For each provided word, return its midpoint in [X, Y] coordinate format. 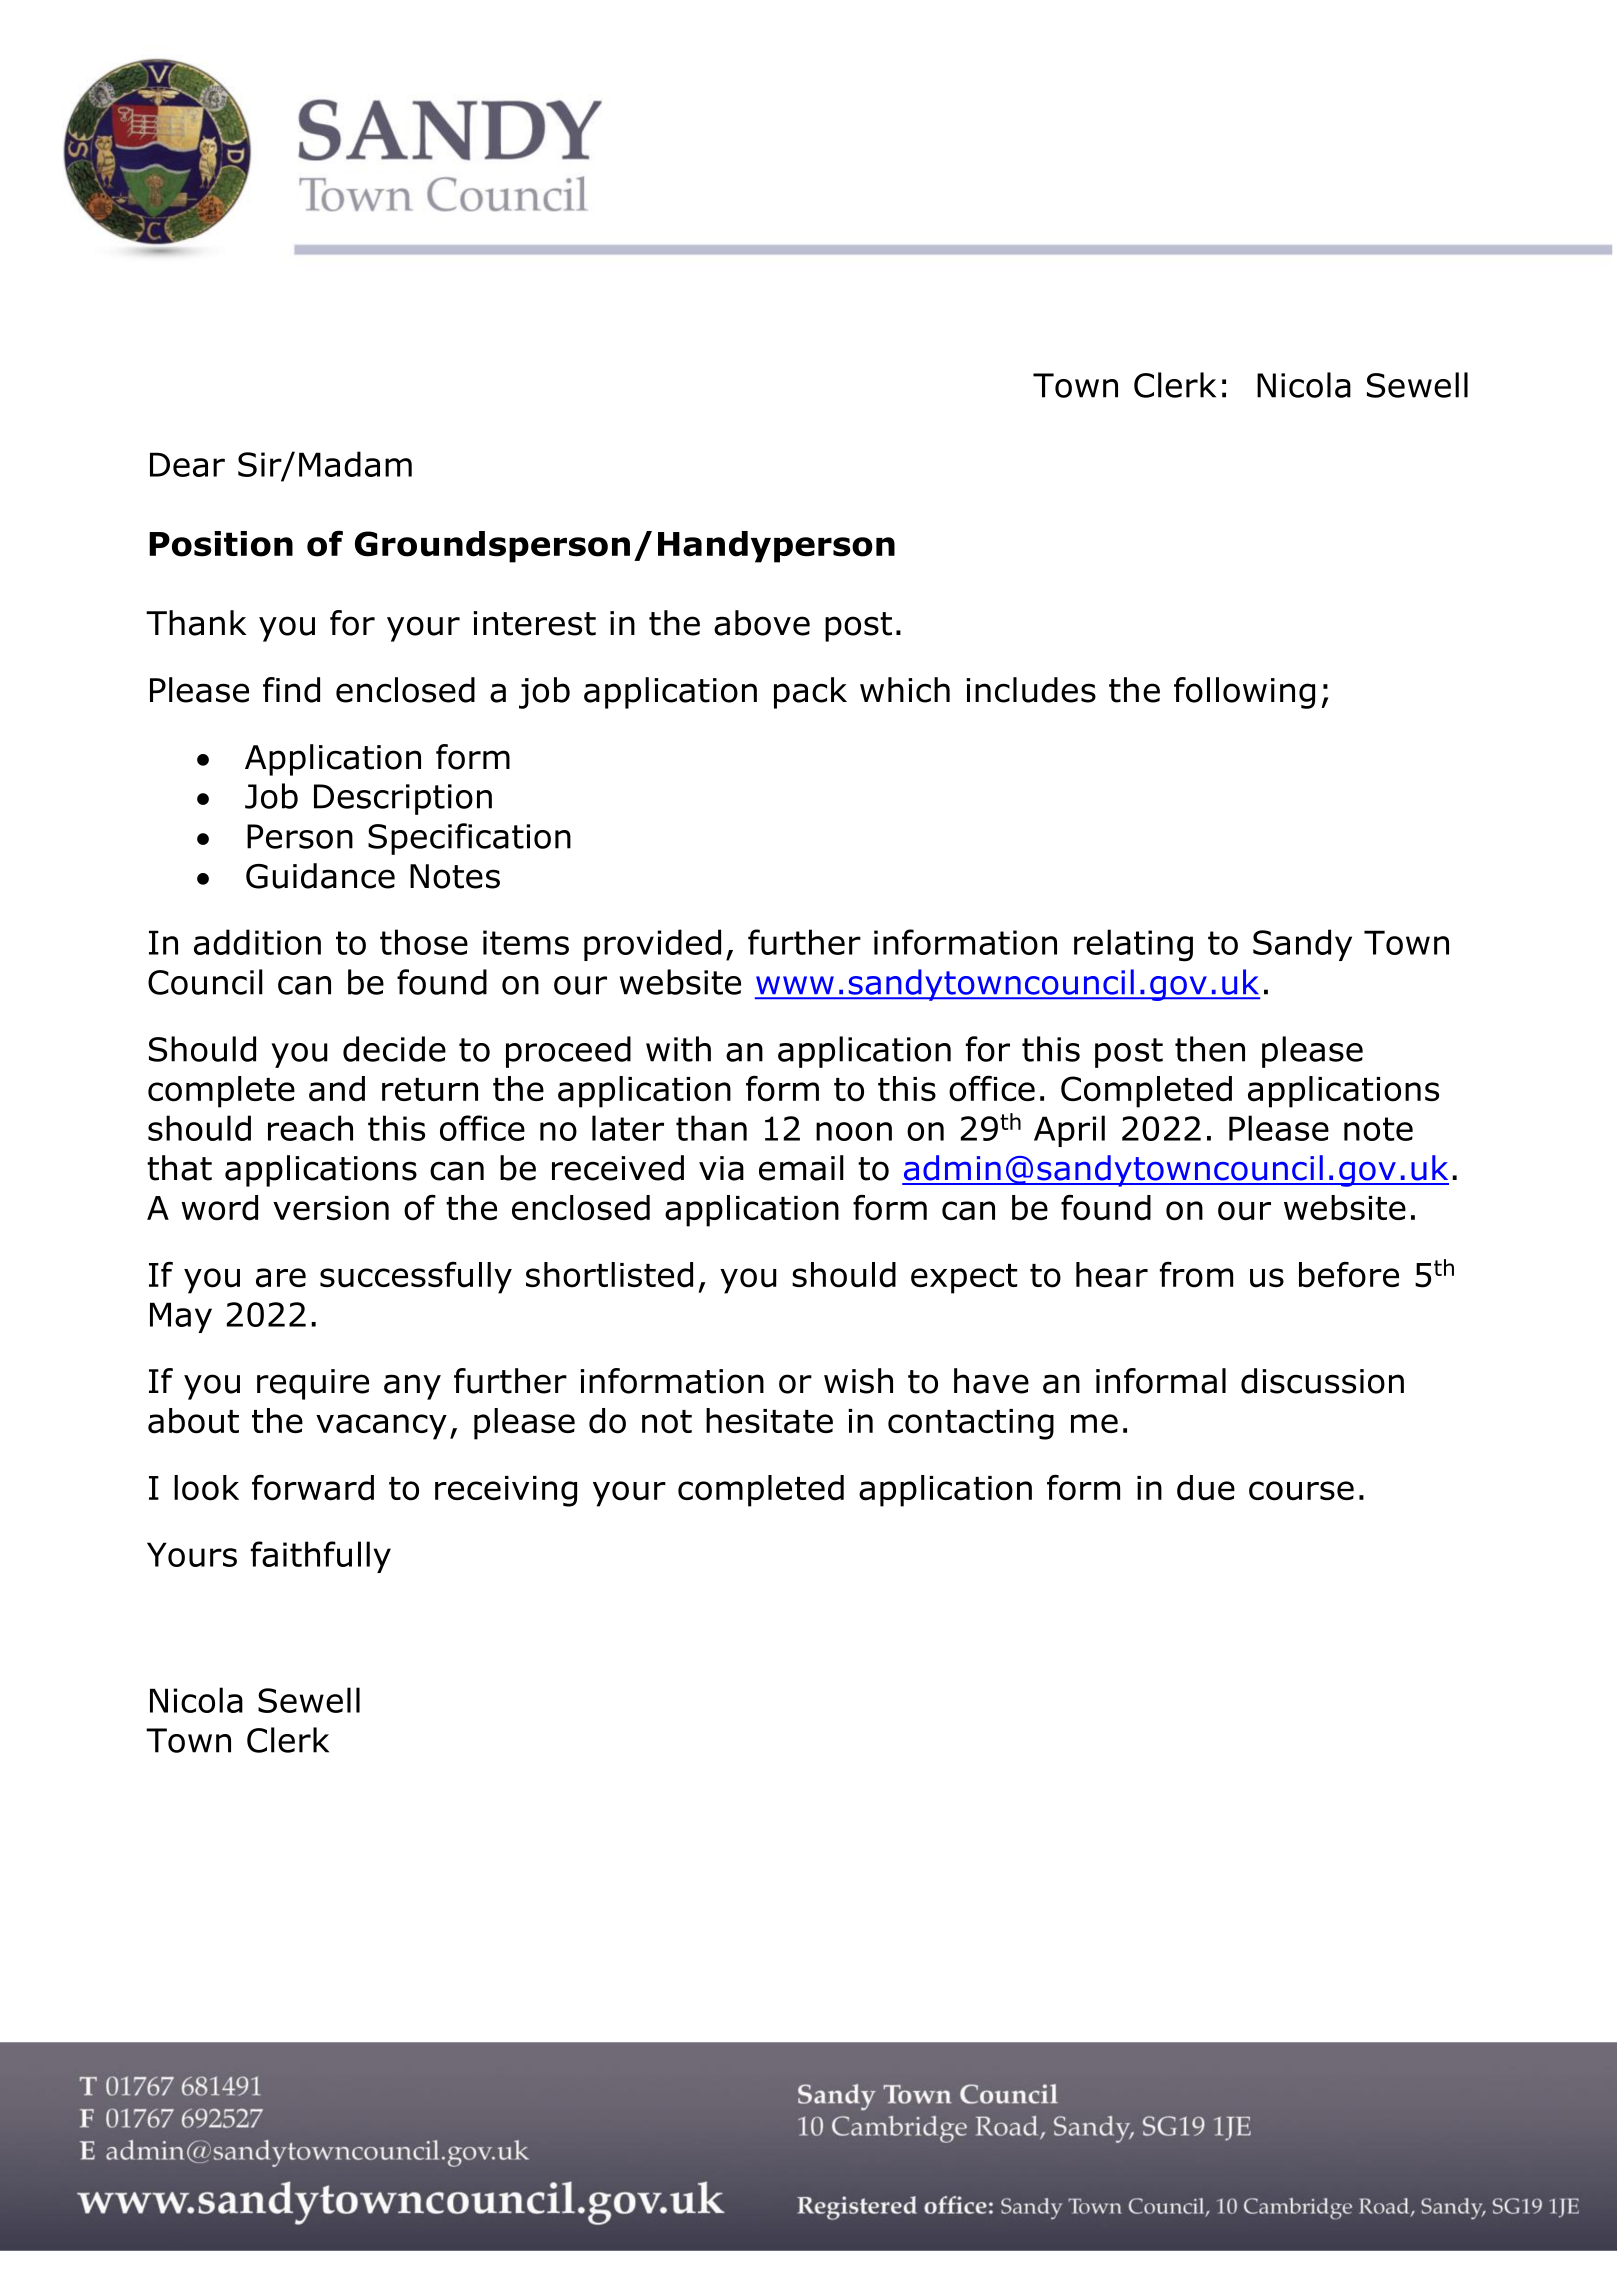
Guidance [320, 876]
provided [652, 945]
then [1210, 1049]
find [291, 690]
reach [310, 1128]
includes [1031, 690]
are [281, 1278]
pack [810, 693]
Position [221, 544]
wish [858, 1381]
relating [1133, 945]
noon [854, 1131]
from [1196, 1275]
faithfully [321, 1557]
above [762, 623]
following [1244, 693]
